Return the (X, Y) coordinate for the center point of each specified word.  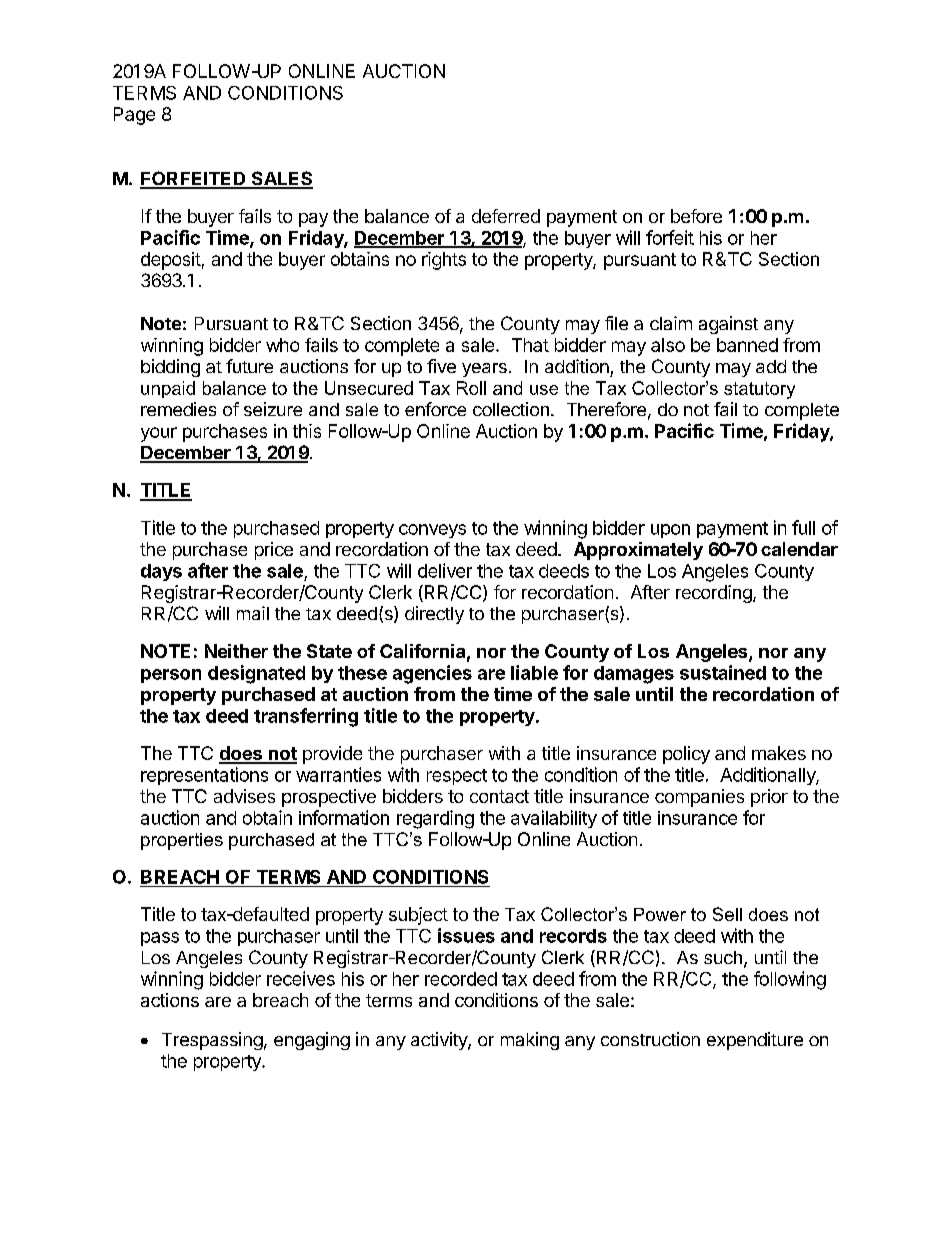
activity (440, 1041)
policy (686, 755)
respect (457, 777)
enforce (435, 409)
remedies (178, 409)
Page (134, 116)
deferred (506, 216)
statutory (759, 390)
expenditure (755, 1041)
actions (170, 1000)
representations (204, 776)
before (696, 216)
